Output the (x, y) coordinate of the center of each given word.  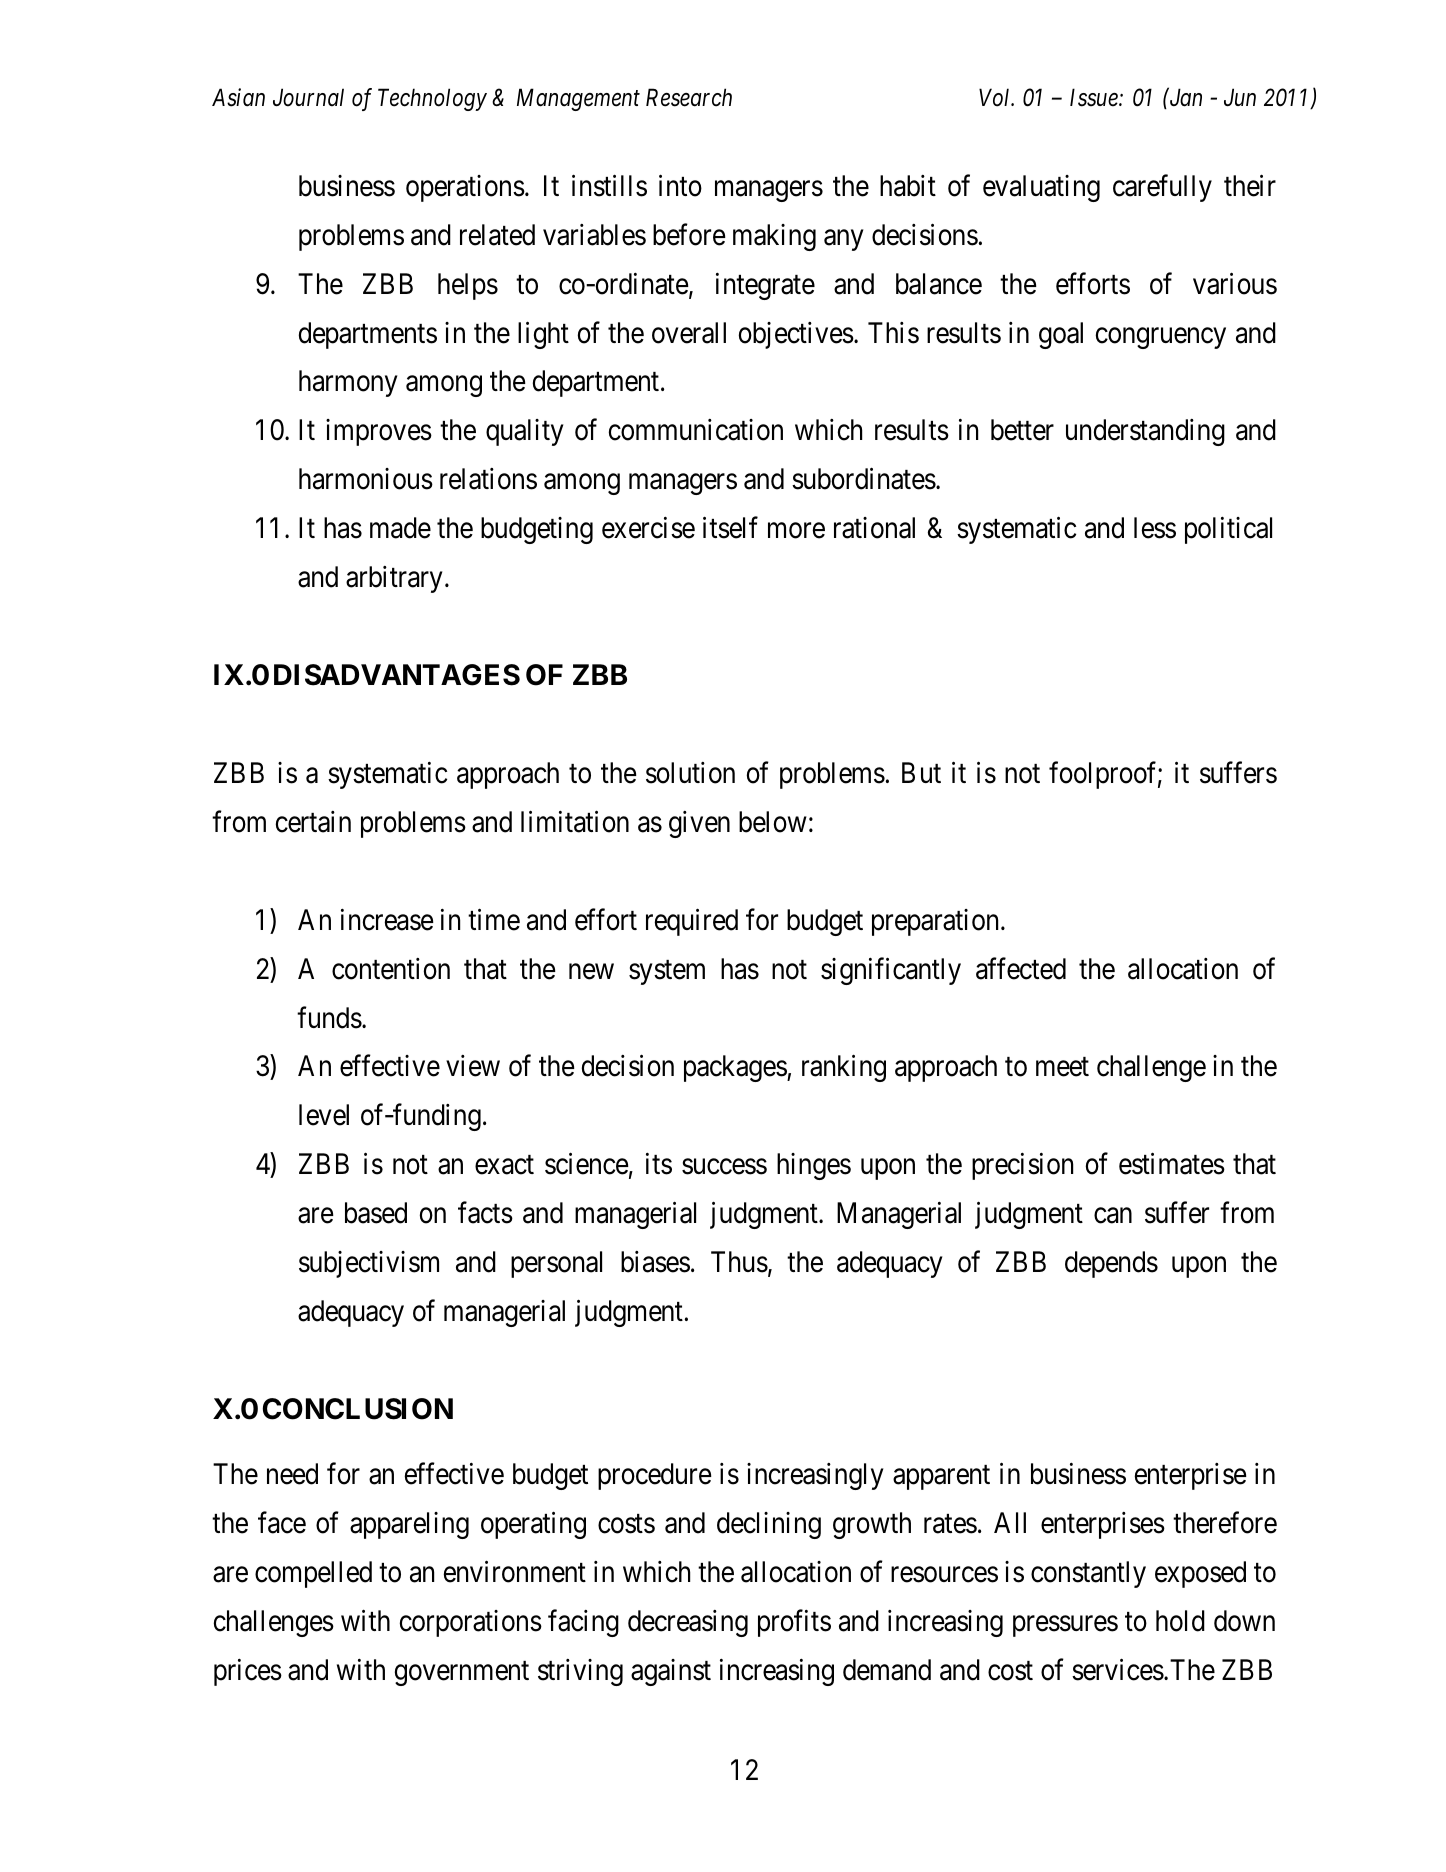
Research (689, 97)
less (1155, 528)
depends (1111, 1264)
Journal (308, 97)
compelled (313, 1574)
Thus (739, 1262)
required (692, 922)
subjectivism (369, 1264)
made (400, 528)
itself (730, 528)
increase (387, 920)
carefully (1162, 188)
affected (1021, 968)
